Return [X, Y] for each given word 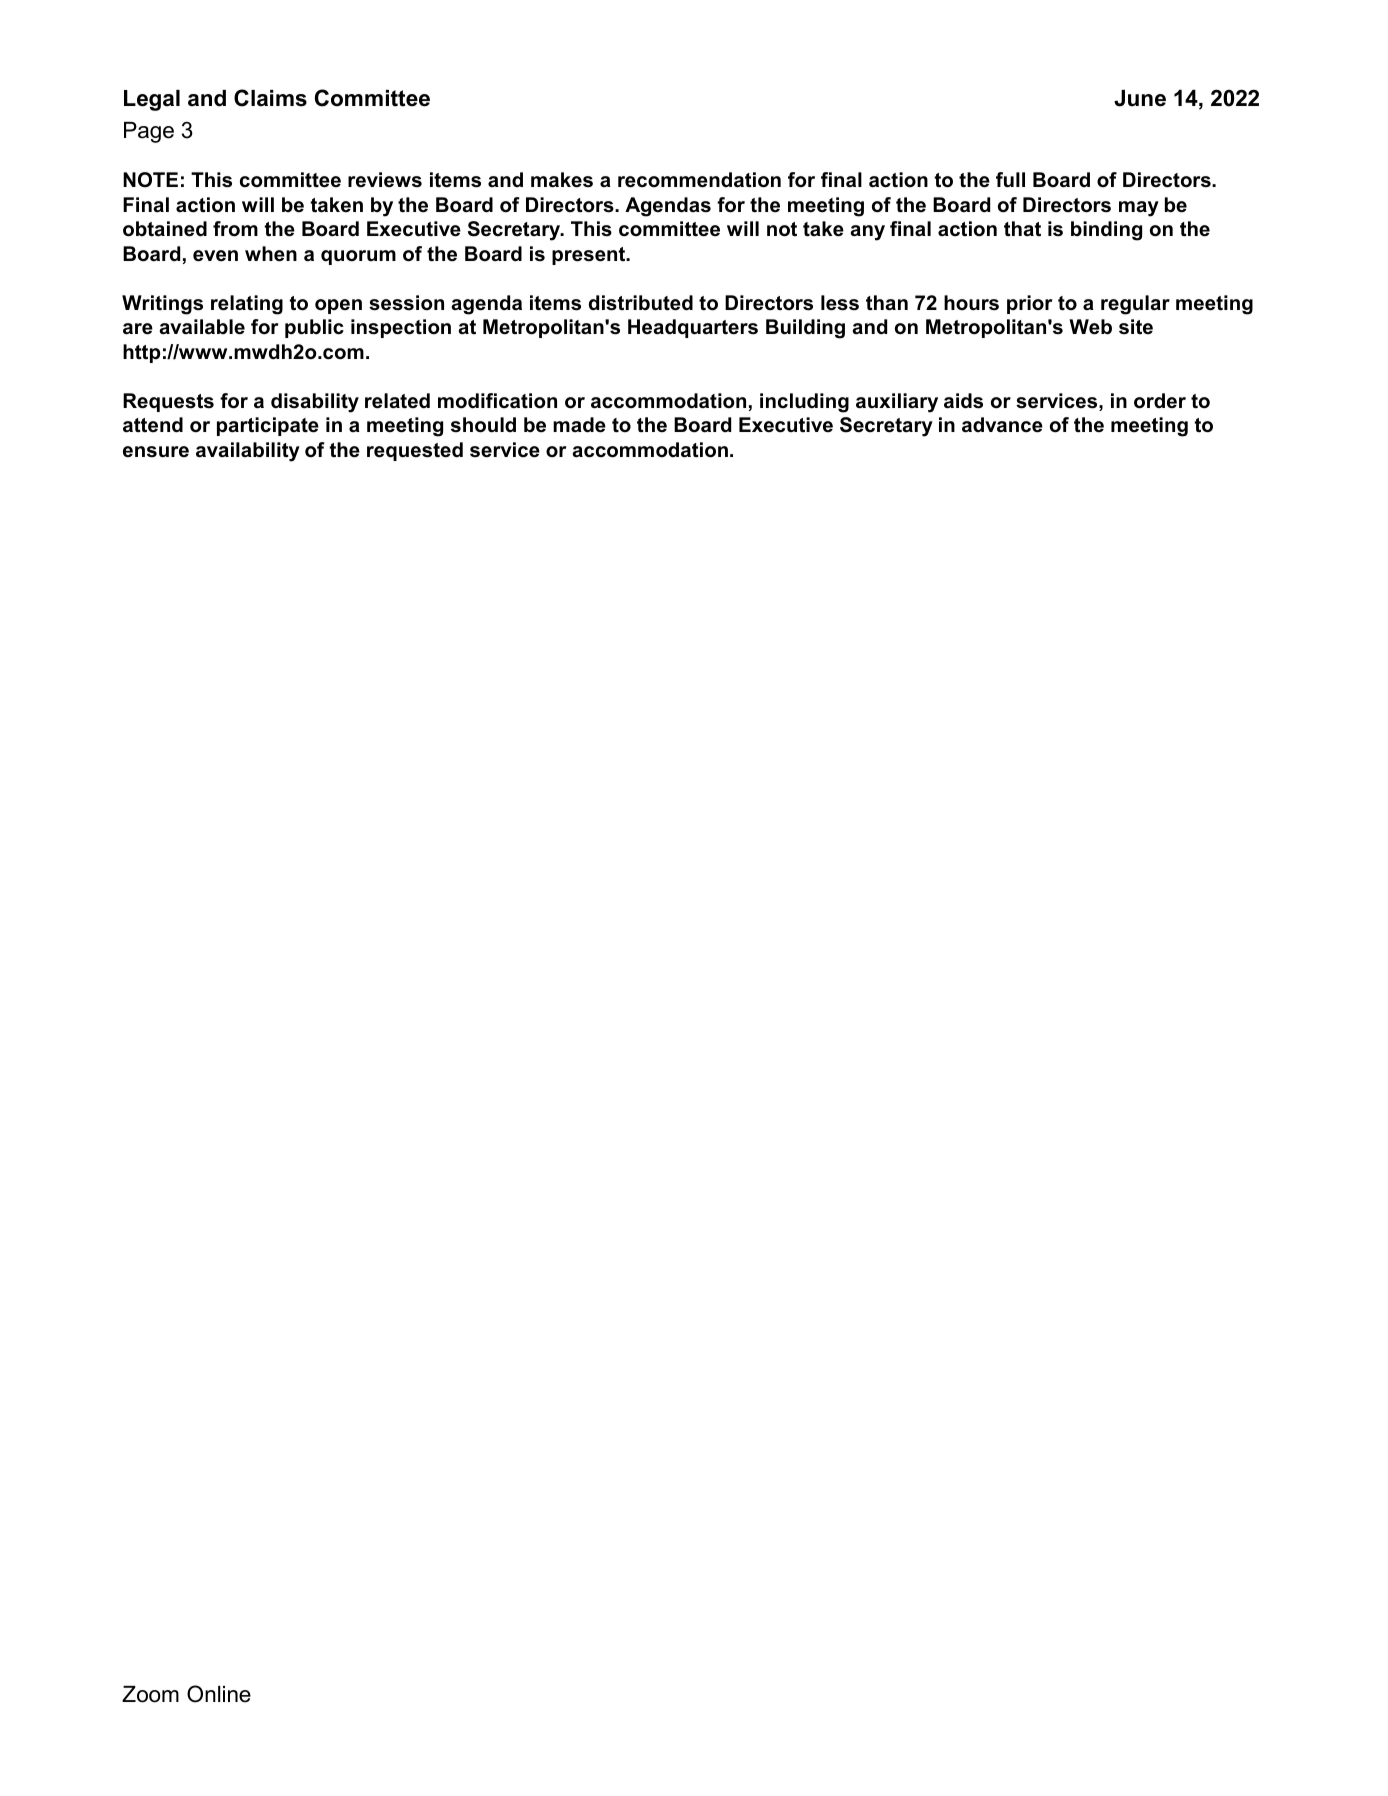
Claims [270, 98]
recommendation [699, 180]
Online [219, 1694]
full [1010, 180]
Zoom [150, 1694]
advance [1002, 425]
